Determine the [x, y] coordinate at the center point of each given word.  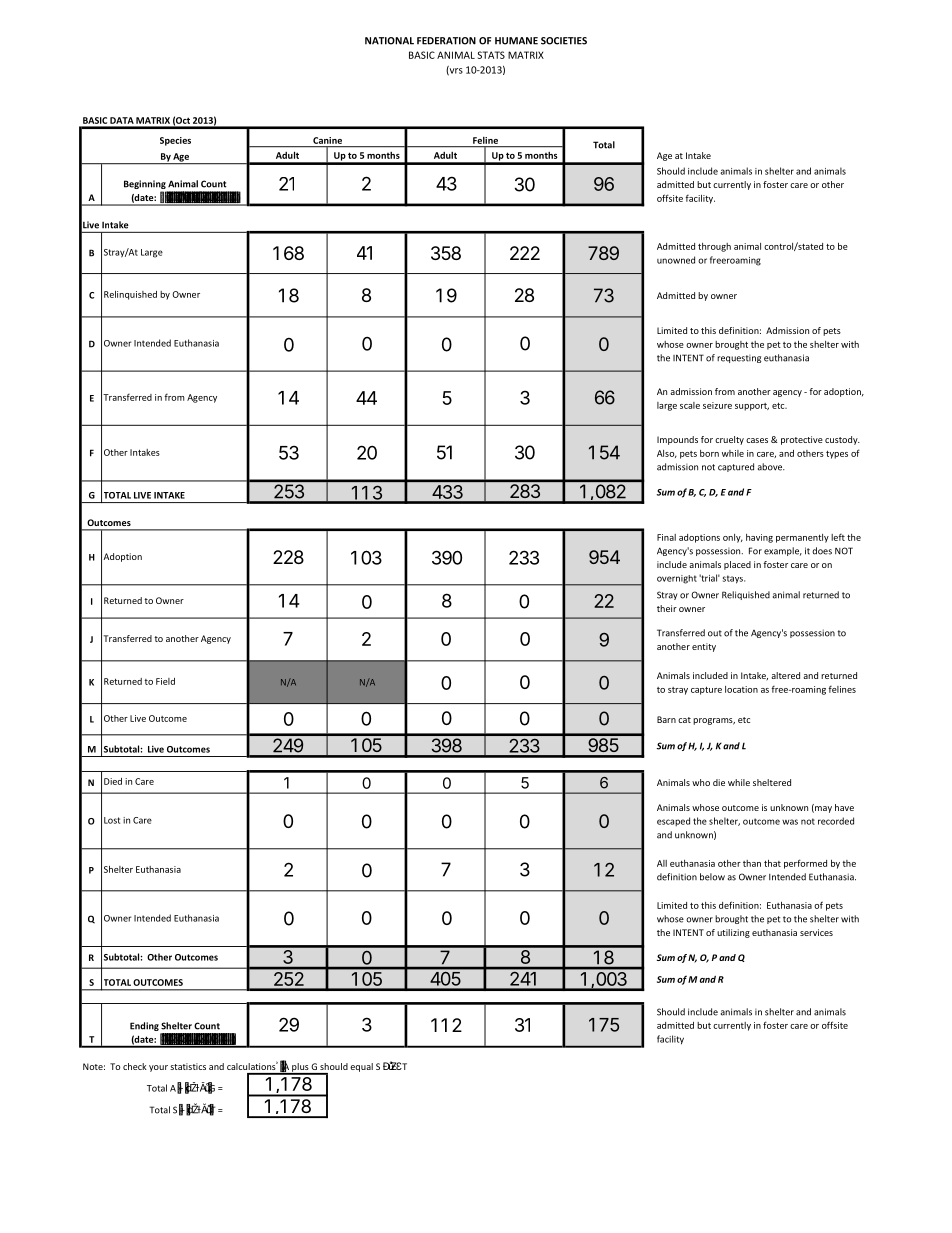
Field [165, 681]
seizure [717, 405]
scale [690, 405]
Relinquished [130, 295]
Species [175, 141]
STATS [491, 55]
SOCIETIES [564, 41]
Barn [666, 719]
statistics [188, 1066]
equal [361, 1067]
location [741, 689]
